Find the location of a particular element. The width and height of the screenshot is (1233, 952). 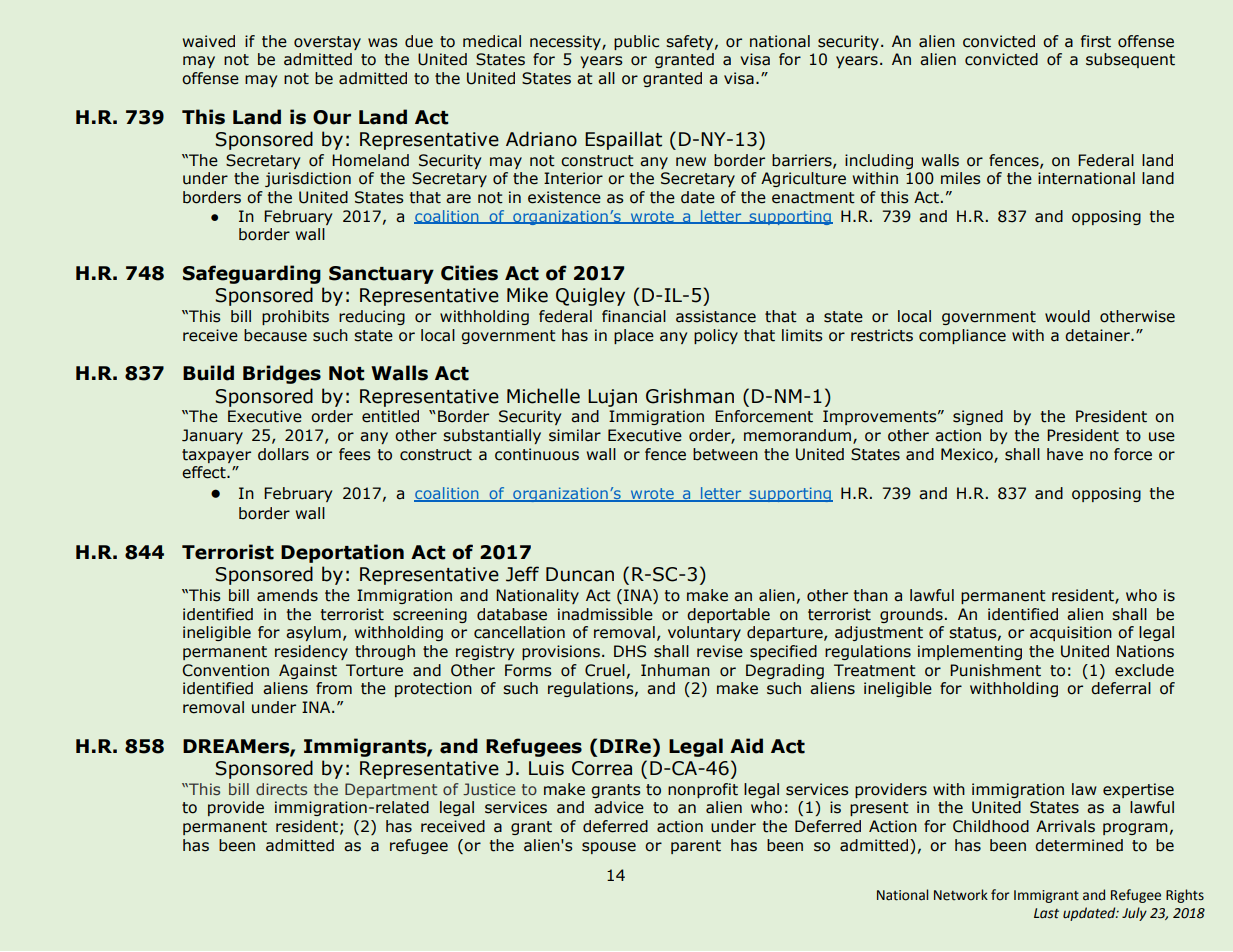

acquisition is located at coordinates (1071, 633).
